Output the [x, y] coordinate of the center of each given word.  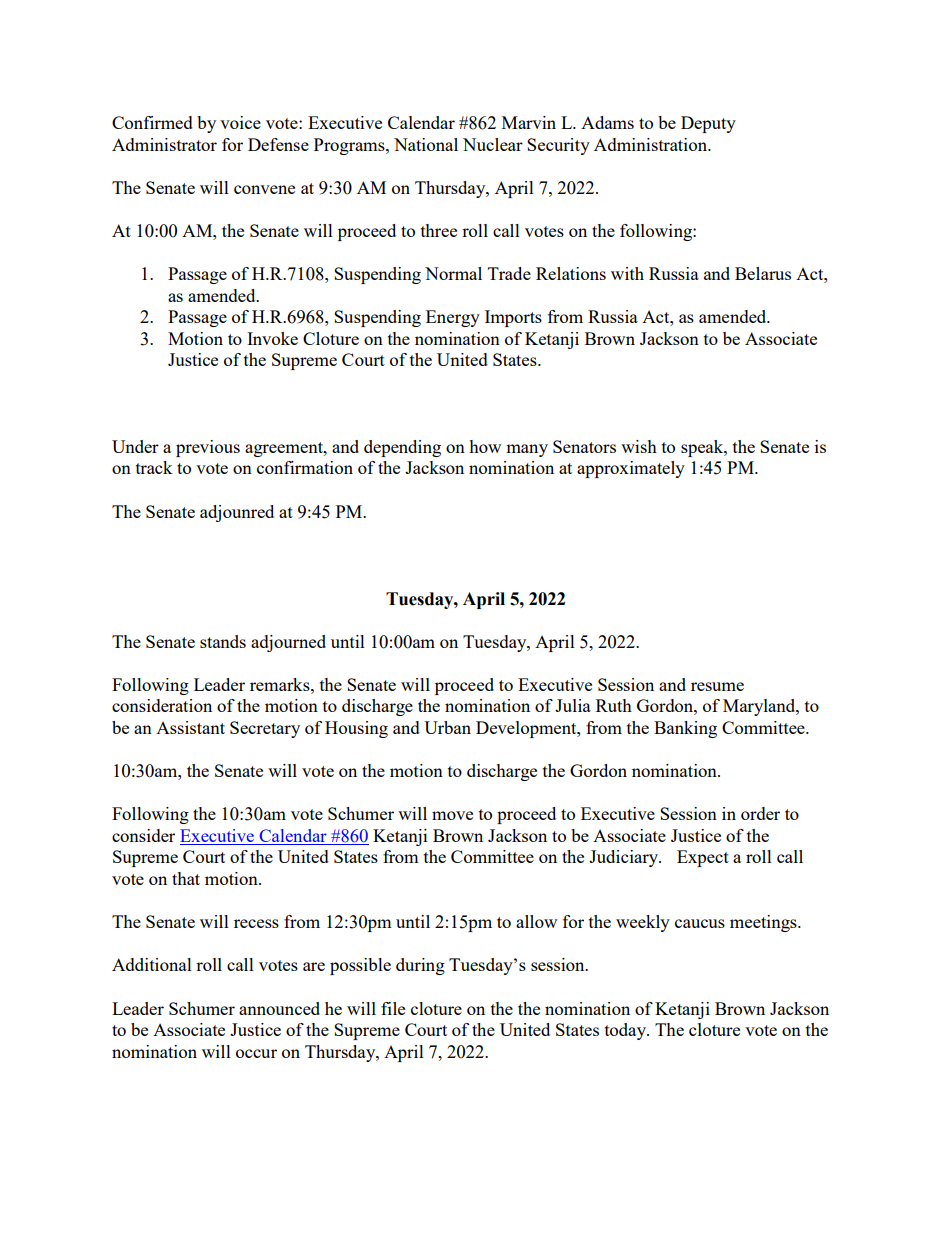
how [485, 446]
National [426, 144]
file [393, 1008]
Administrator [164, 144]
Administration [651, 144]
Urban [447, 727]
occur [256, 1053]
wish [639, 446]
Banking [685, 729]
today [627, 1031]
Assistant [190, 727]
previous [208, 448]
